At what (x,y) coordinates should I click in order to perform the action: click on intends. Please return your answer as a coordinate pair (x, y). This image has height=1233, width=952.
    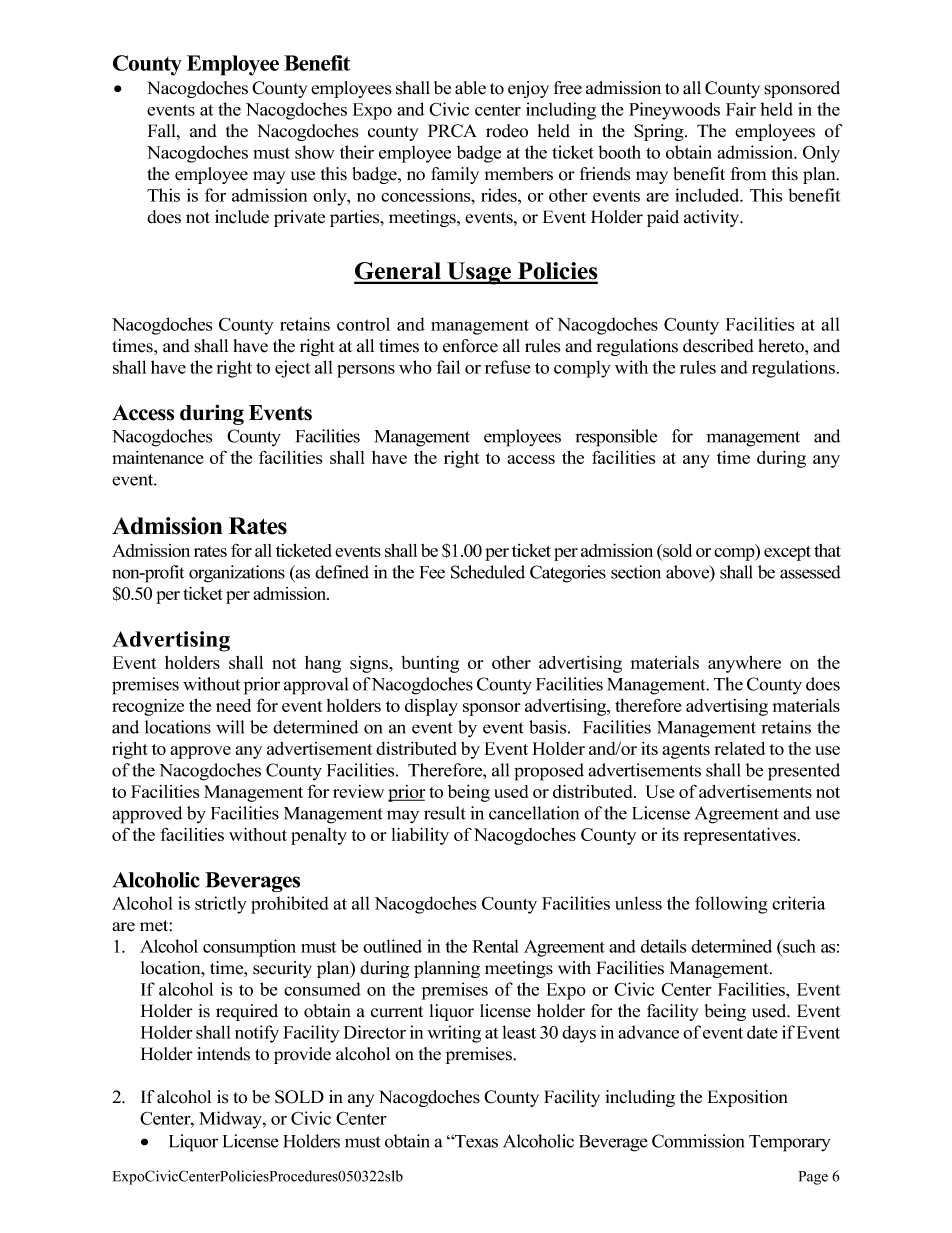
    Looking at the image, I should click on (223, 1054).
